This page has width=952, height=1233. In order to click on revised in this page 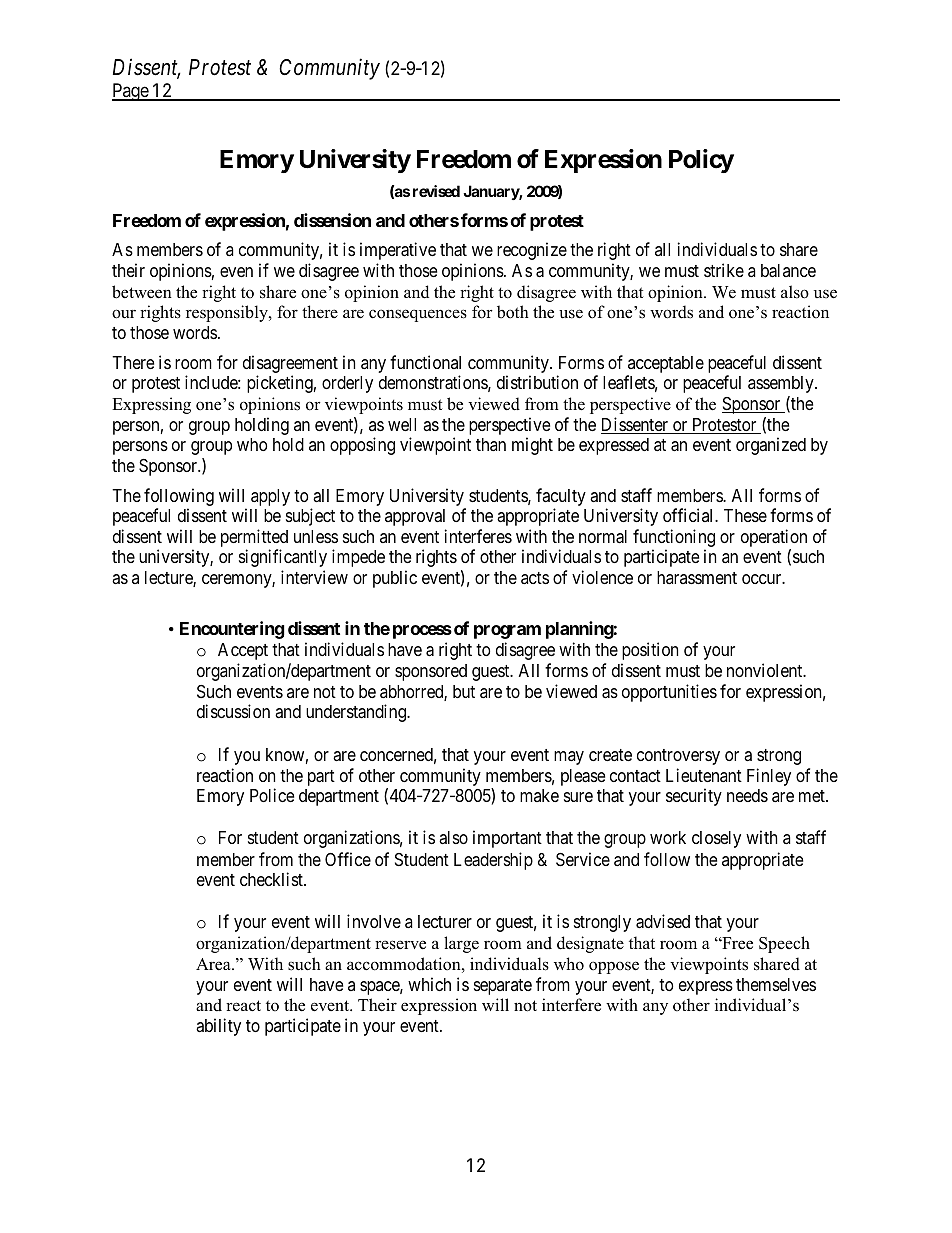, I will do `click(436, 191)`.
